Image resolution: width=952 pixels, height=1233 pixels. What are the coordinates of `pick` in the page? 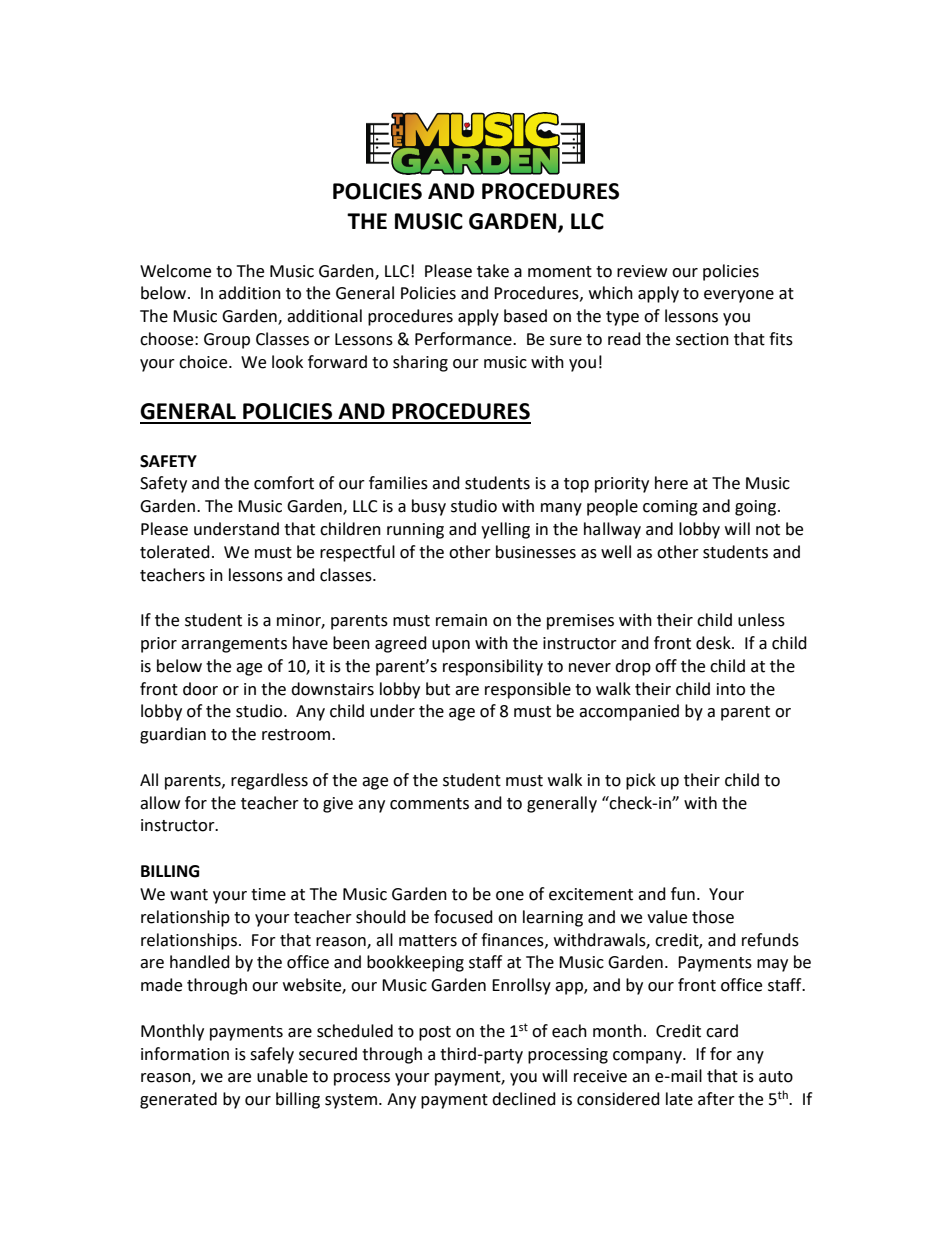 It's located at (641, 781).
